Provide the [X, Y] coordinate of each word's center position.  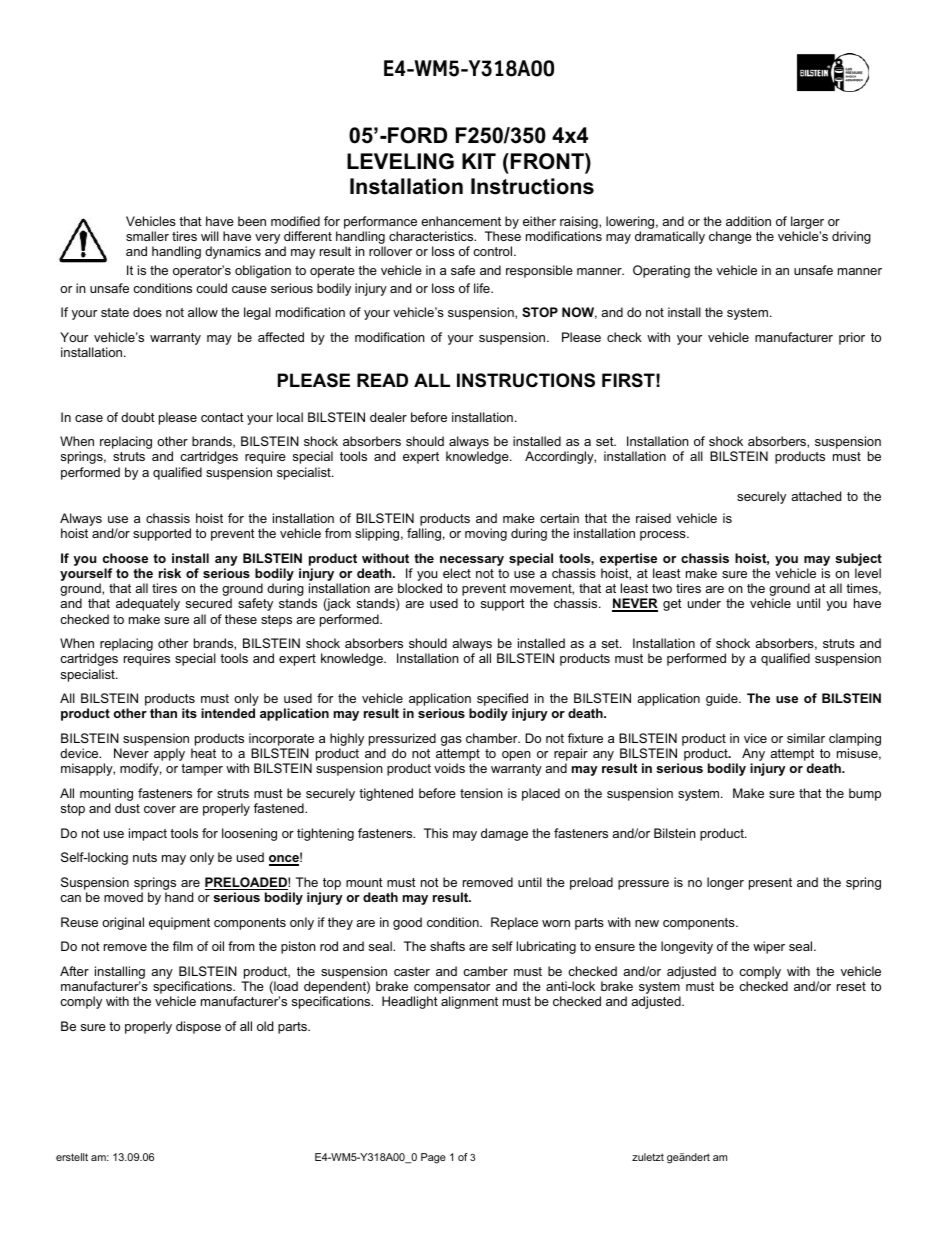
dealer [388, 417]
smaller [147, 236]
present [770, 884]
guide [723, 699]
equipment [179, 923]
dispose [198, 1027]
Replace [514, 923]
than [163, 713]
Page [433, 1158]
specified [502, 701]
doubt [138, 417]
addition [748, 221]
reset [851, 986]
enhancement [461, 221]
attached [816, 496]
